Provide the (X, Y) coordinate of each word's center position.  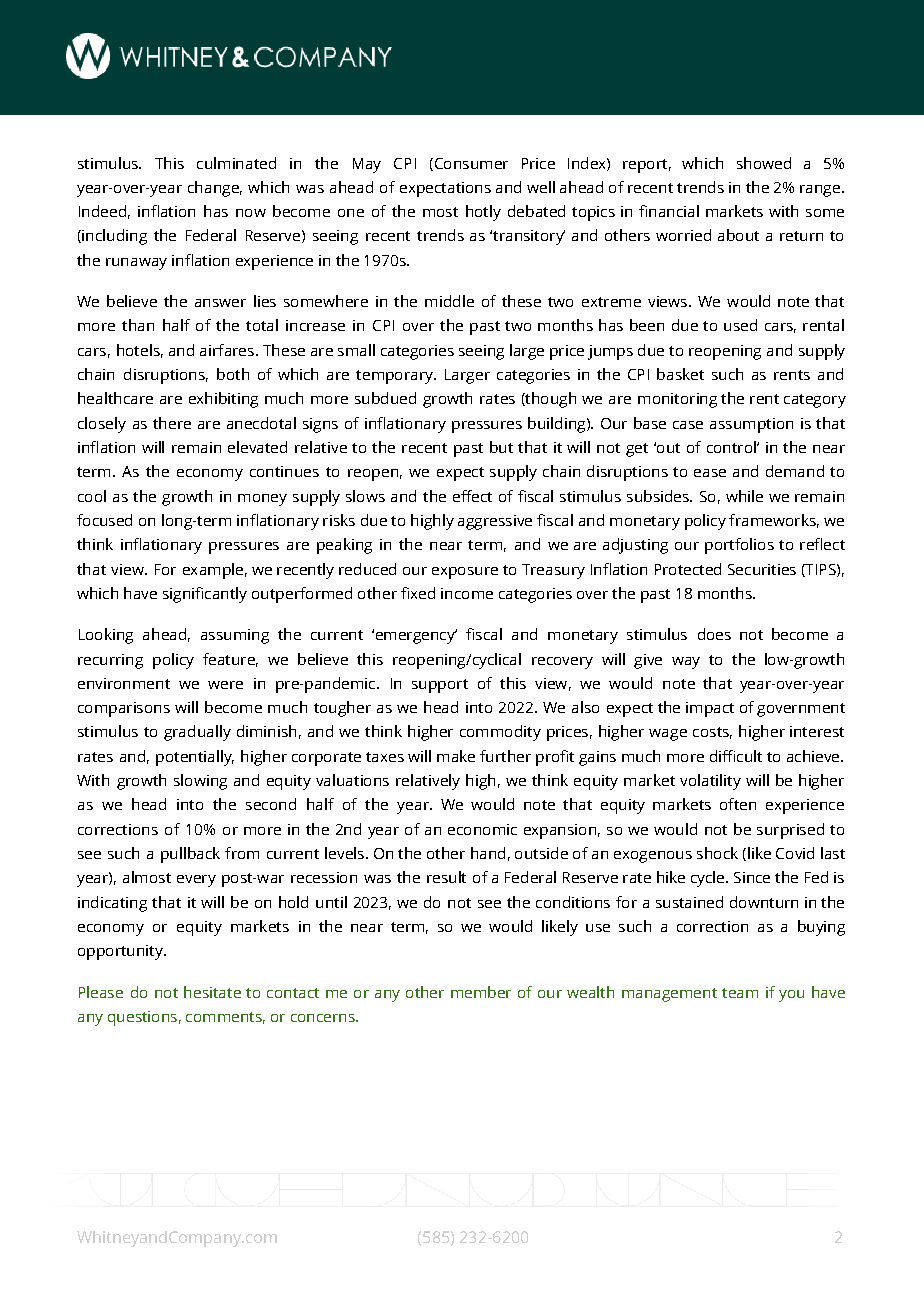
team (740, 993)
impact (710, 709)
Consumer (470, 164)
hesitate (212, 992)
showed (764, 163)
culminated (236, 163)
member (481, 992)
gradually (197, 733)
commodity (500, 733)
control (732, 447)
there (172, 423)
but (501, 447)
